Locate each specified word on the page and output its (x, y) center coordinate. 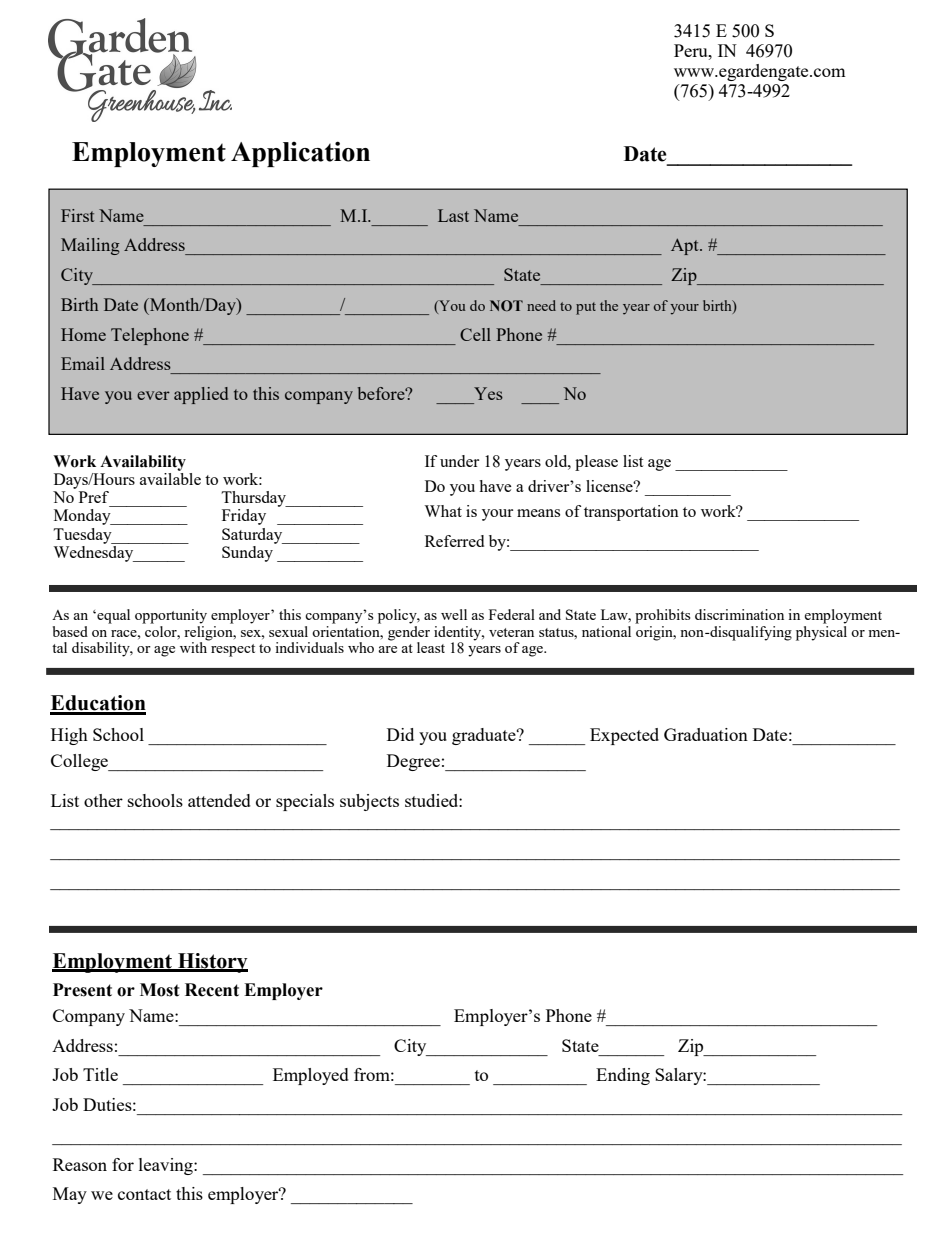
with (195, 646)
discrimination (739, 614)
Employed (311, 1076)
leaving (167, 1166)
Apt (686, 246)
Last (453, 215)
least (431, 647)
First (78, 215)
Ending (623, 1076)
